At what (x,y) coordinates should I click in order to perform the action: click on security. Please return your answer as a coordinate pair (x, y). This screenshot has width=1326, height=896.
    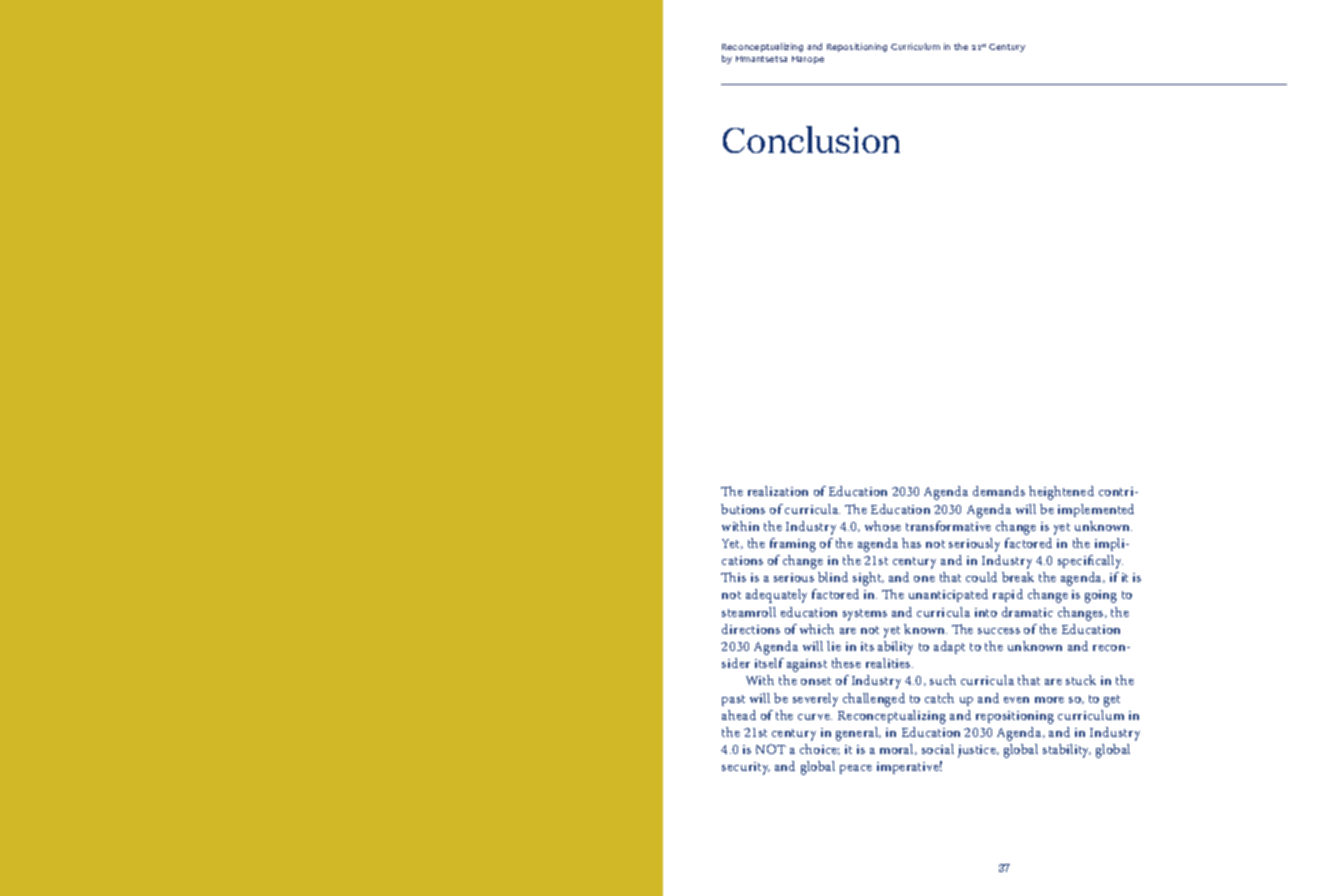
    Looking at the image, I should click on (746, 768).
